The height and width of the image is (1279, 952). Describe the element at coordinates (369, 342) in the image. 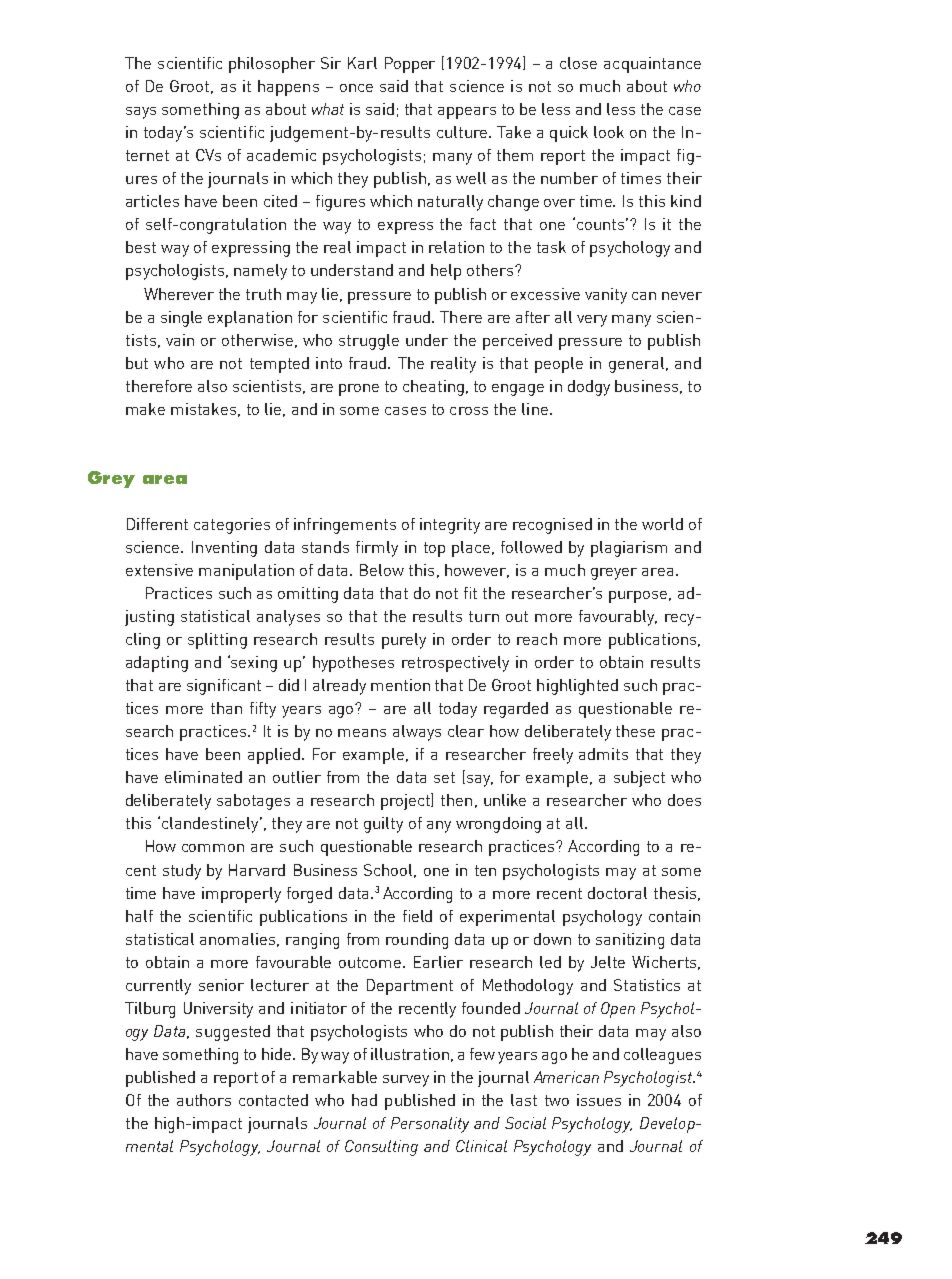

I see `struggle` at that location.
